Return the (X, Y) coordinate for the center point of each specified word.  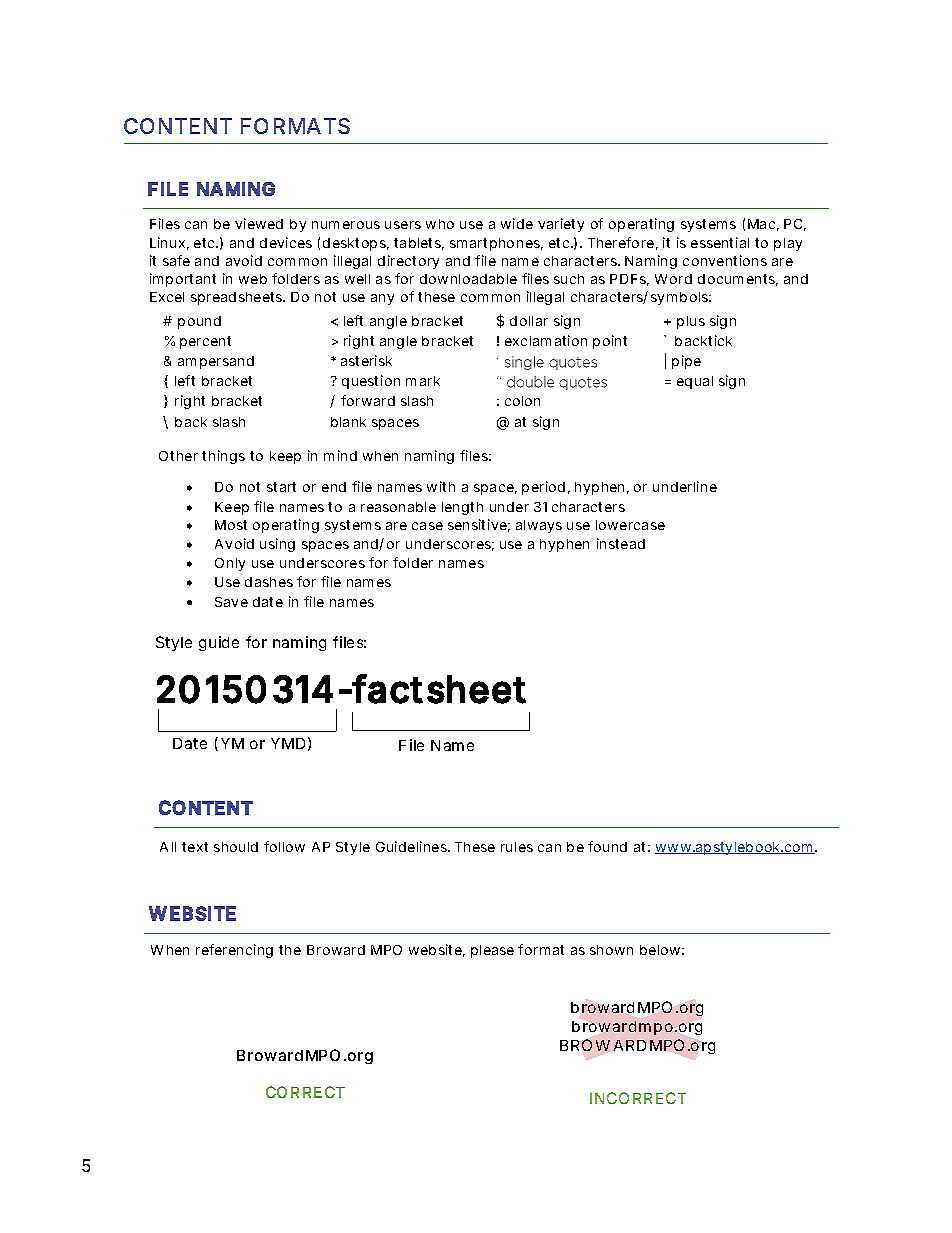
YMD (288, 743)
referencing (234, 951)
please (492, 951)
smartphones (495, 244)
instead (621, 543)
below (660, 950)
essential (720, 242)
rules (517, 847)
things (223, 457)
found (607, 846)
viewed (259, 223)
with (441, 486)
